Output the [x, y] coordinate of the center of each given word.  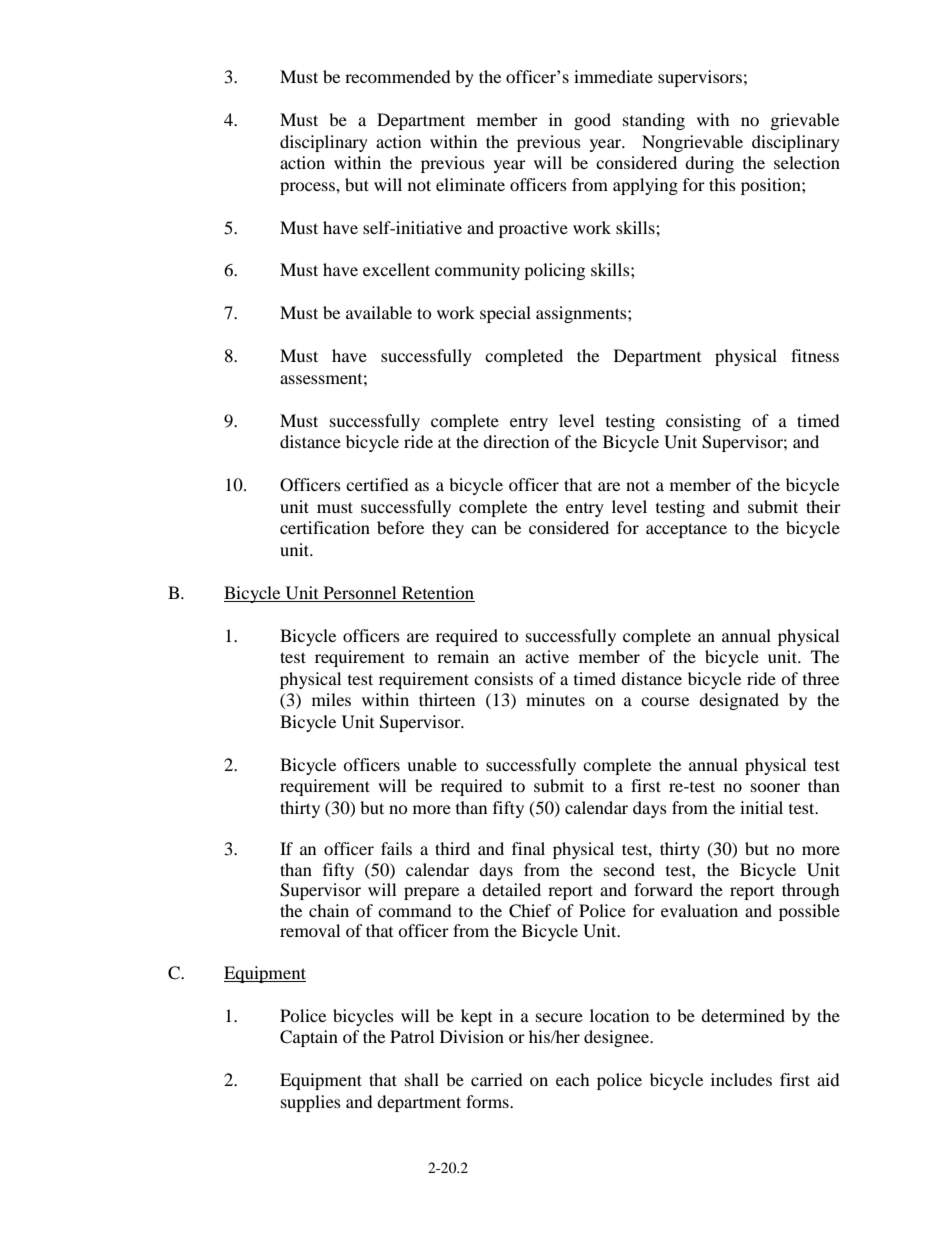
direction [516, 441]
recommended [398, 76]
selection [807, 162]
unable [432, 764]
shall [422, 1079]
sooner [775, 787]
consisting [703, 422]
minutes [555, 699]
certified [377, 484]
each [573, 1079]
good [592, 121]
